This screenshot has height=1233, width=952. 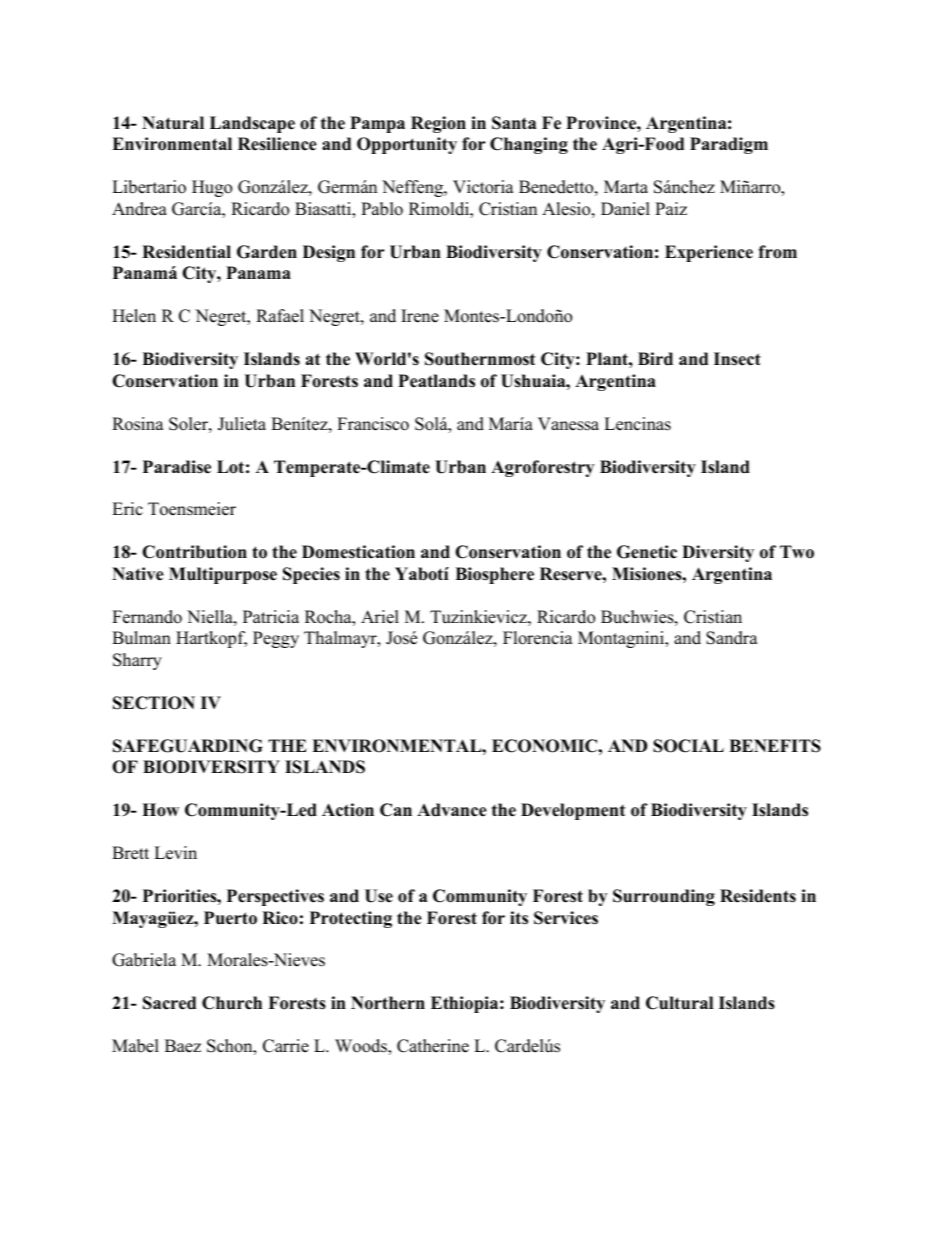 I want to click on SOCIAL, so click(x=688, y=746).
